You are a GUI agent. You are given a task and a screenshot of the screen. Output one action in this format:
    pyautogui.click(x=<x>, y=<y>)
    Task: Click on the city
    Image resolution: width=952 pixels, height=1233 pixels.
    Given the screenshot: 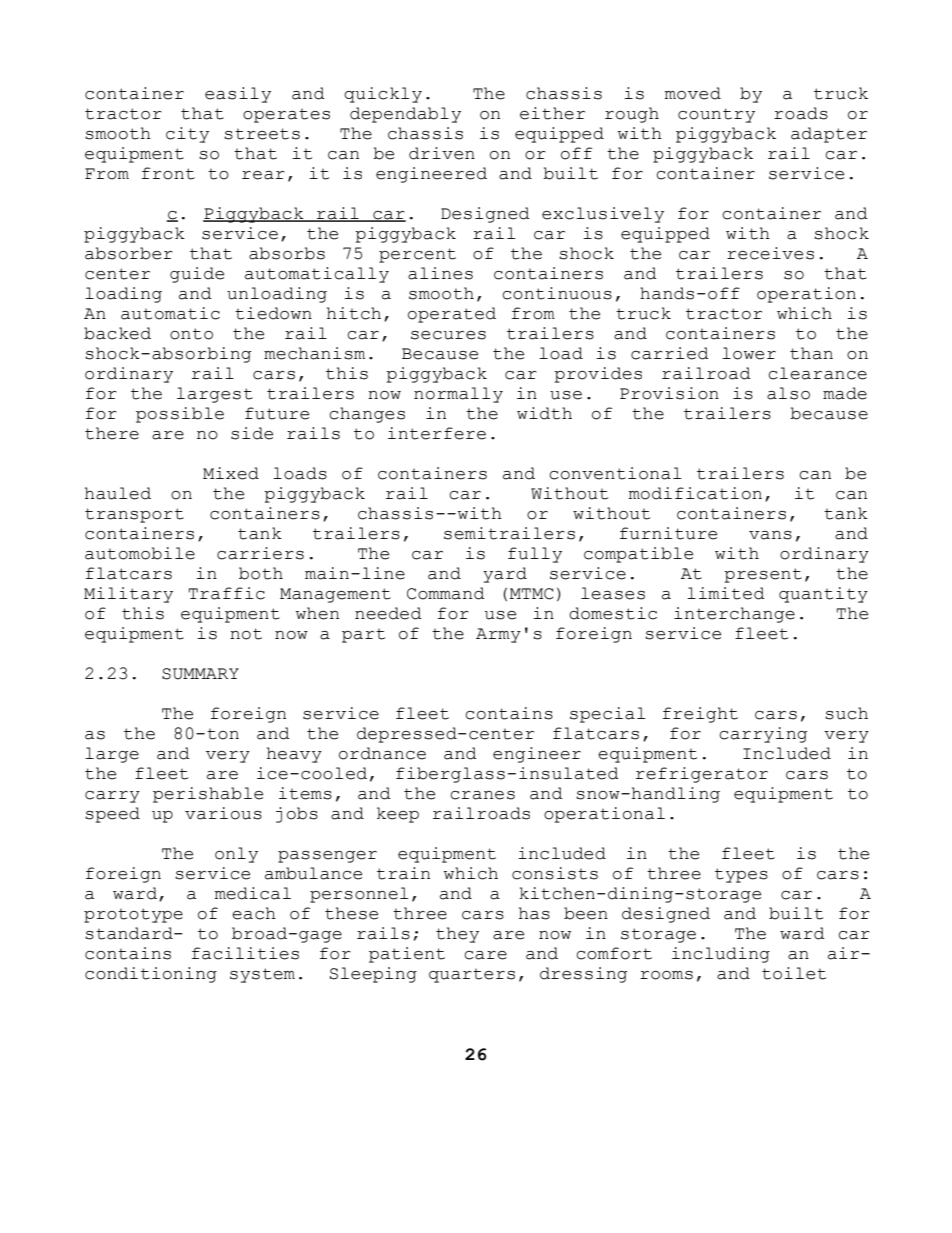 What is the action you would take?
    pyautogui.click(x=187, y=135)
